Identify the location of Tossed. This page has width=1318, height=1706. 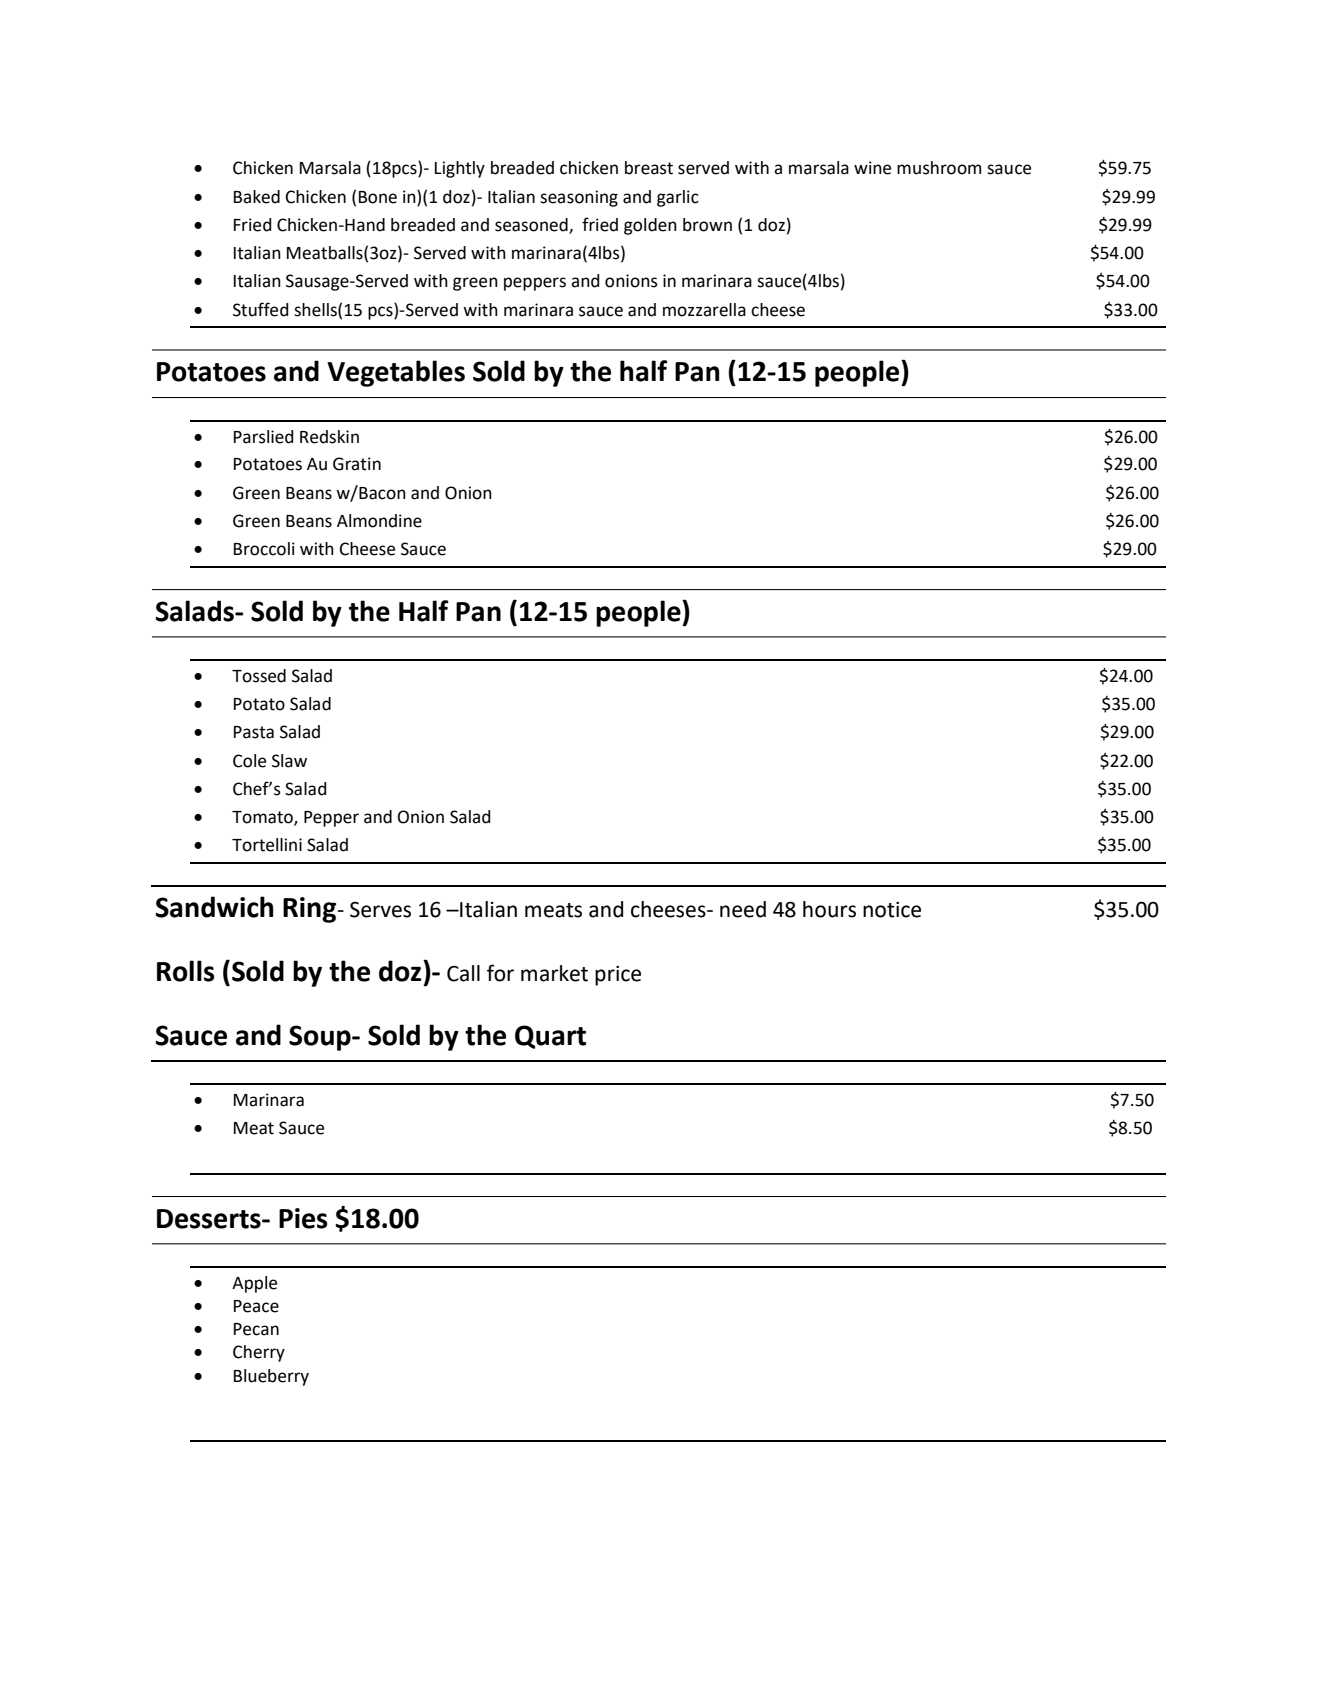
(259, 676).
